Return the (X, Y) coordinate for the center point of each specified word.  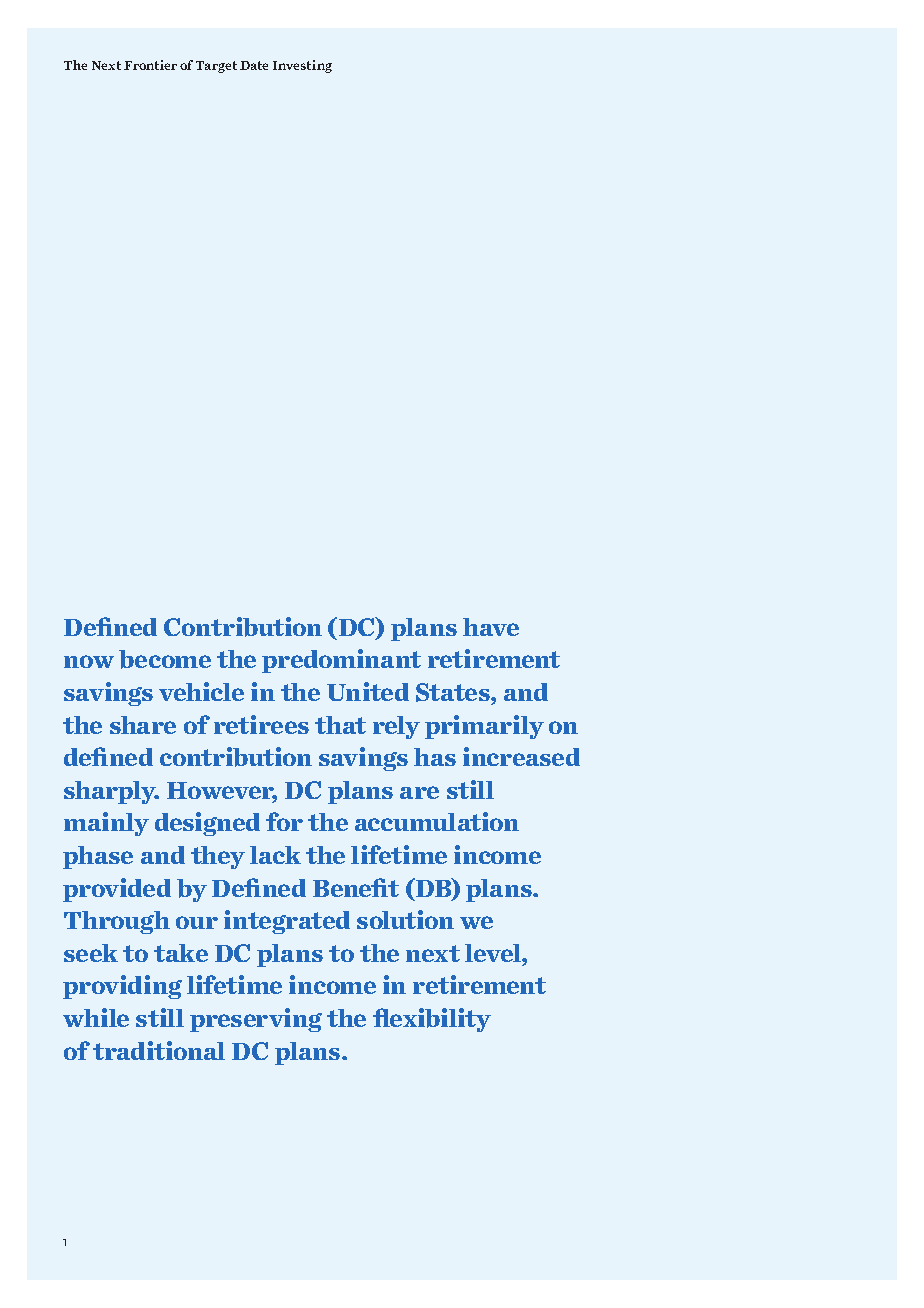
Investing (302, 66)
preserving (256, 1020)
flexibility (432, 1020)
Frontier (150, 65)
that (340, 725)
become (165, 659)
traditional (159, 1050)
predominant (341, 661)
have (491, 627)
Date (254, 65)
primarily (484, 727)
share (143, 725)
